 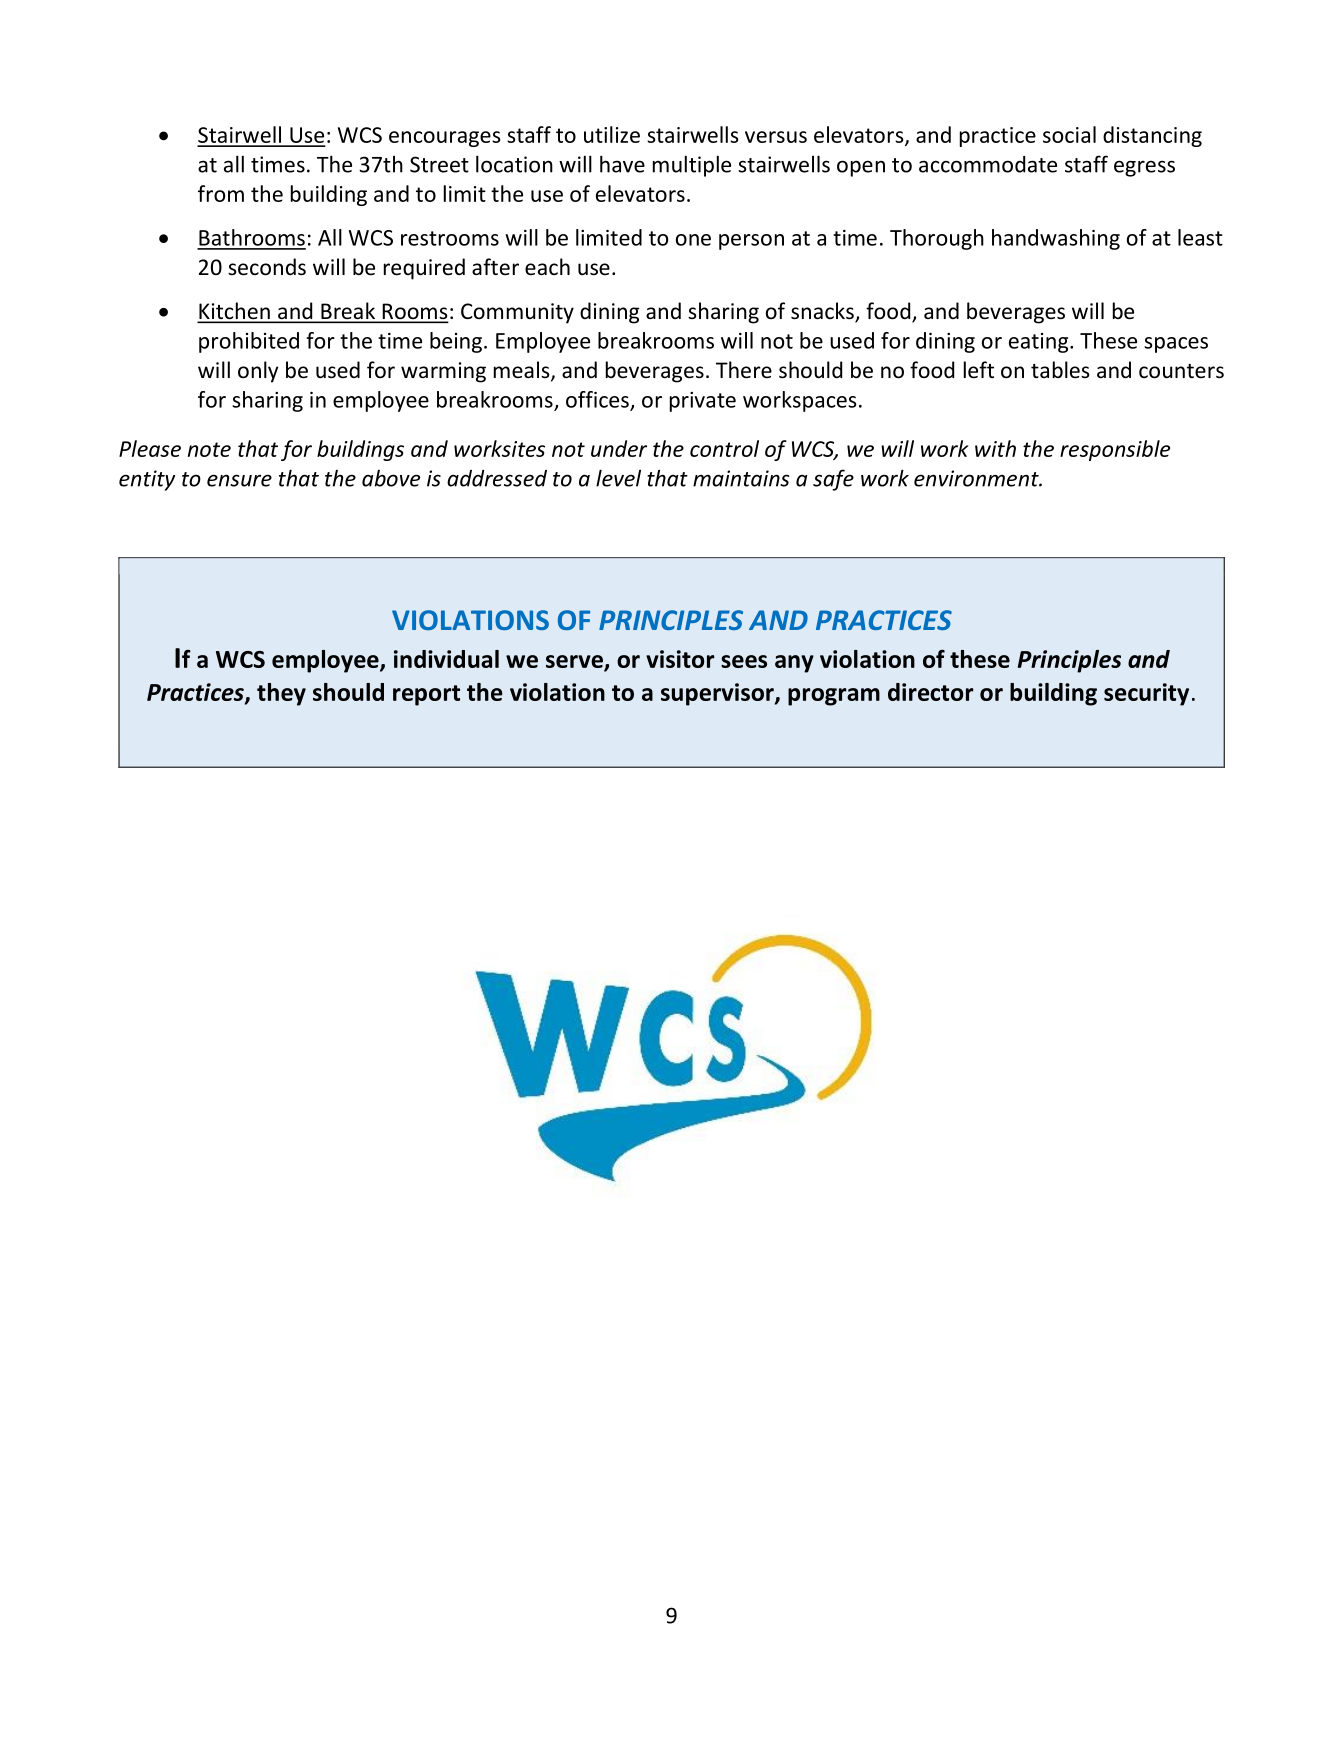 What do you see at coordinates (267, 267) in the document?
I see `seconds` at bounding box center [267, 267].
